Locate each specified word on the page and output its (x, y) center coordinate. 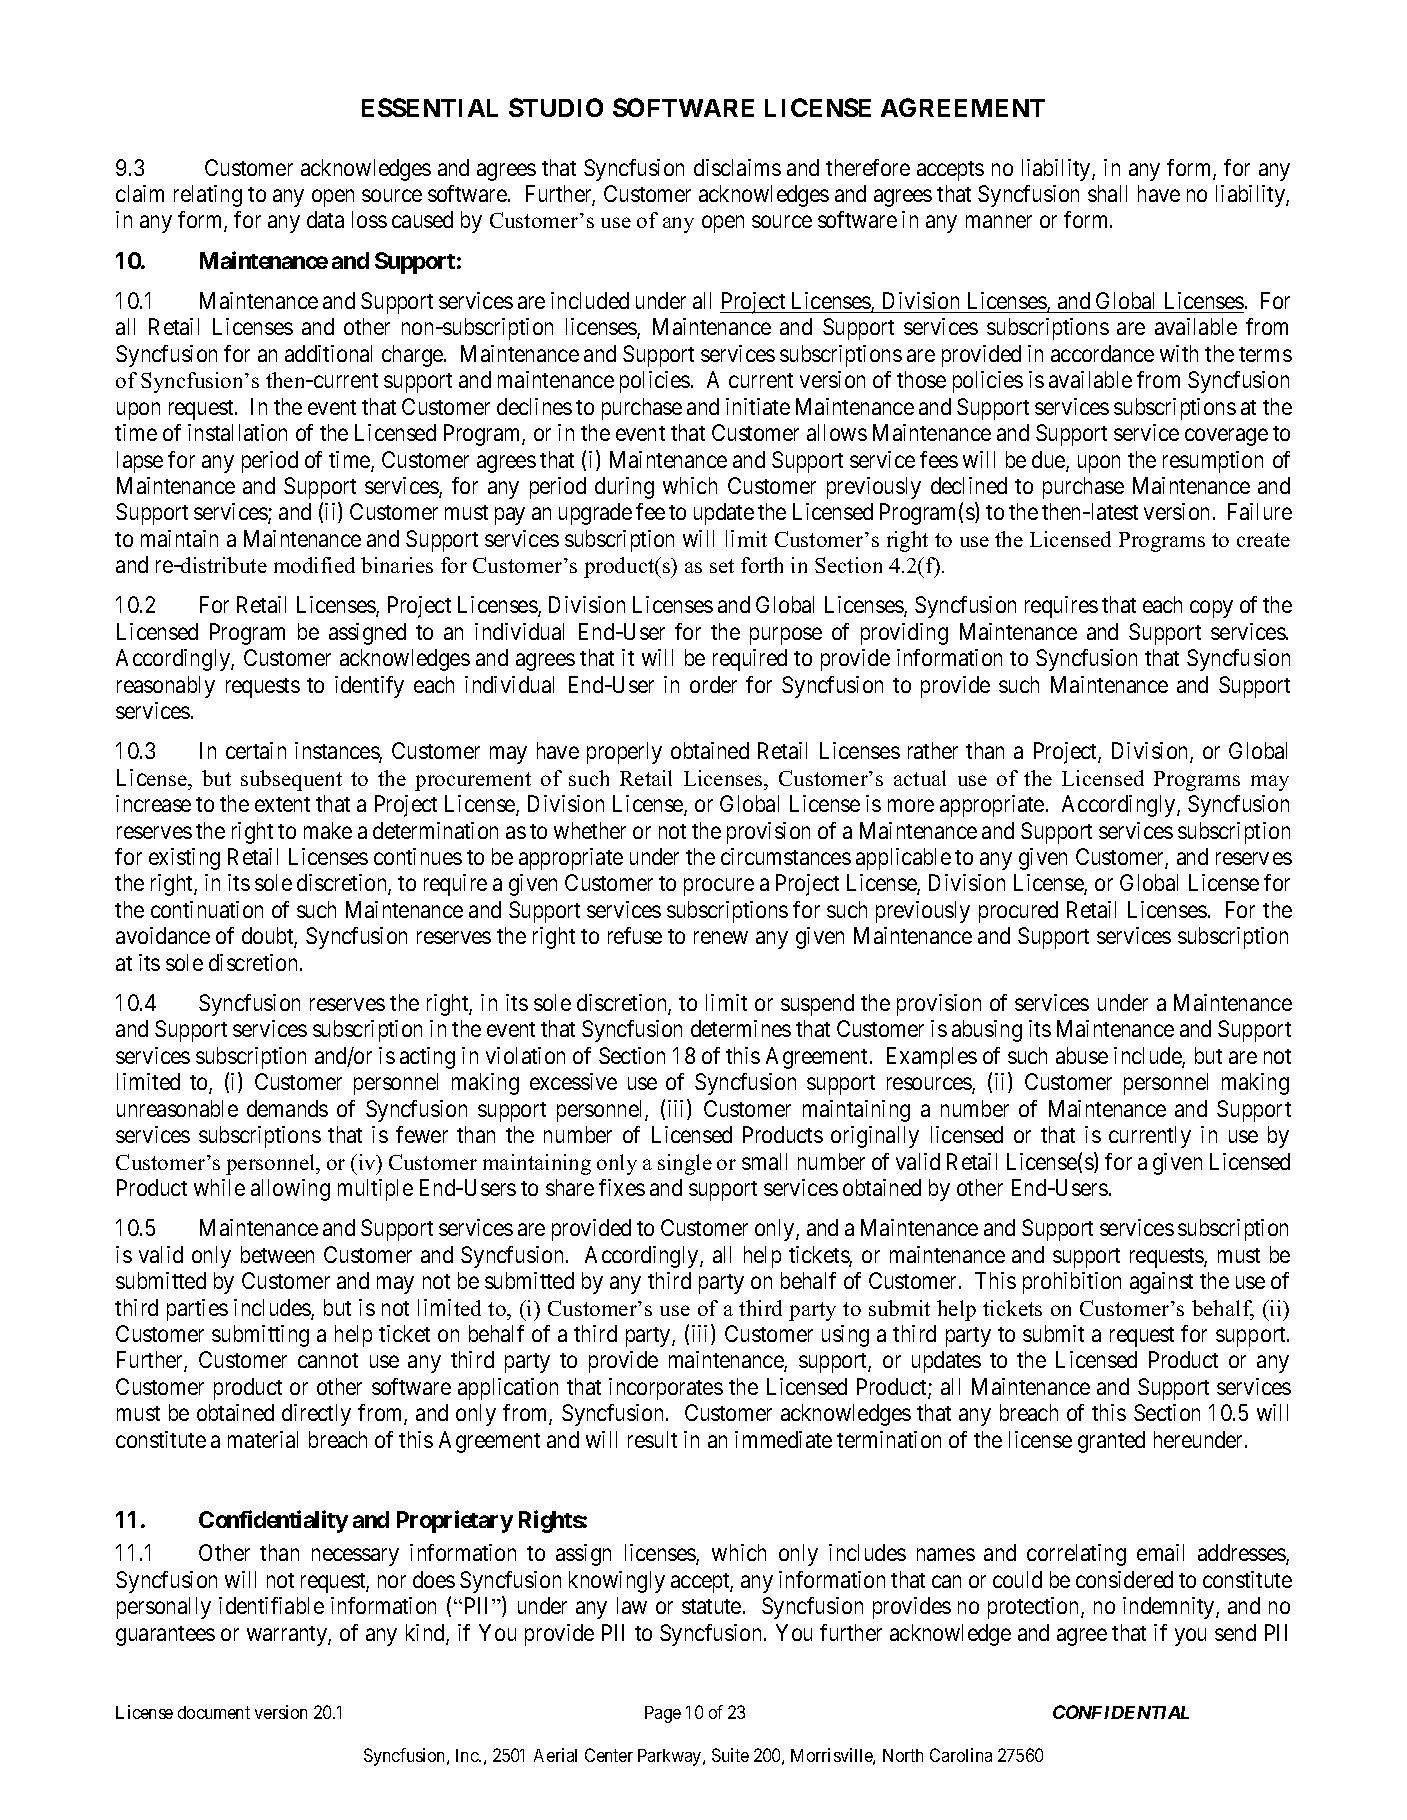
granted (1111, 1442)
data (325, 219)
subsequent (291, 780)
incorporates (666, 1389)
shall (1107, 193)
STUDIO (556, 107)
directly (316, 1415)
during (624, 488)
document (214, 1712)
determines (741, 1028)
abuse (1082, 1055)
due (1049, 461)
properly (624, 753)
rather (933, 750)
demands (287, 1108)
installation (237, 432)
